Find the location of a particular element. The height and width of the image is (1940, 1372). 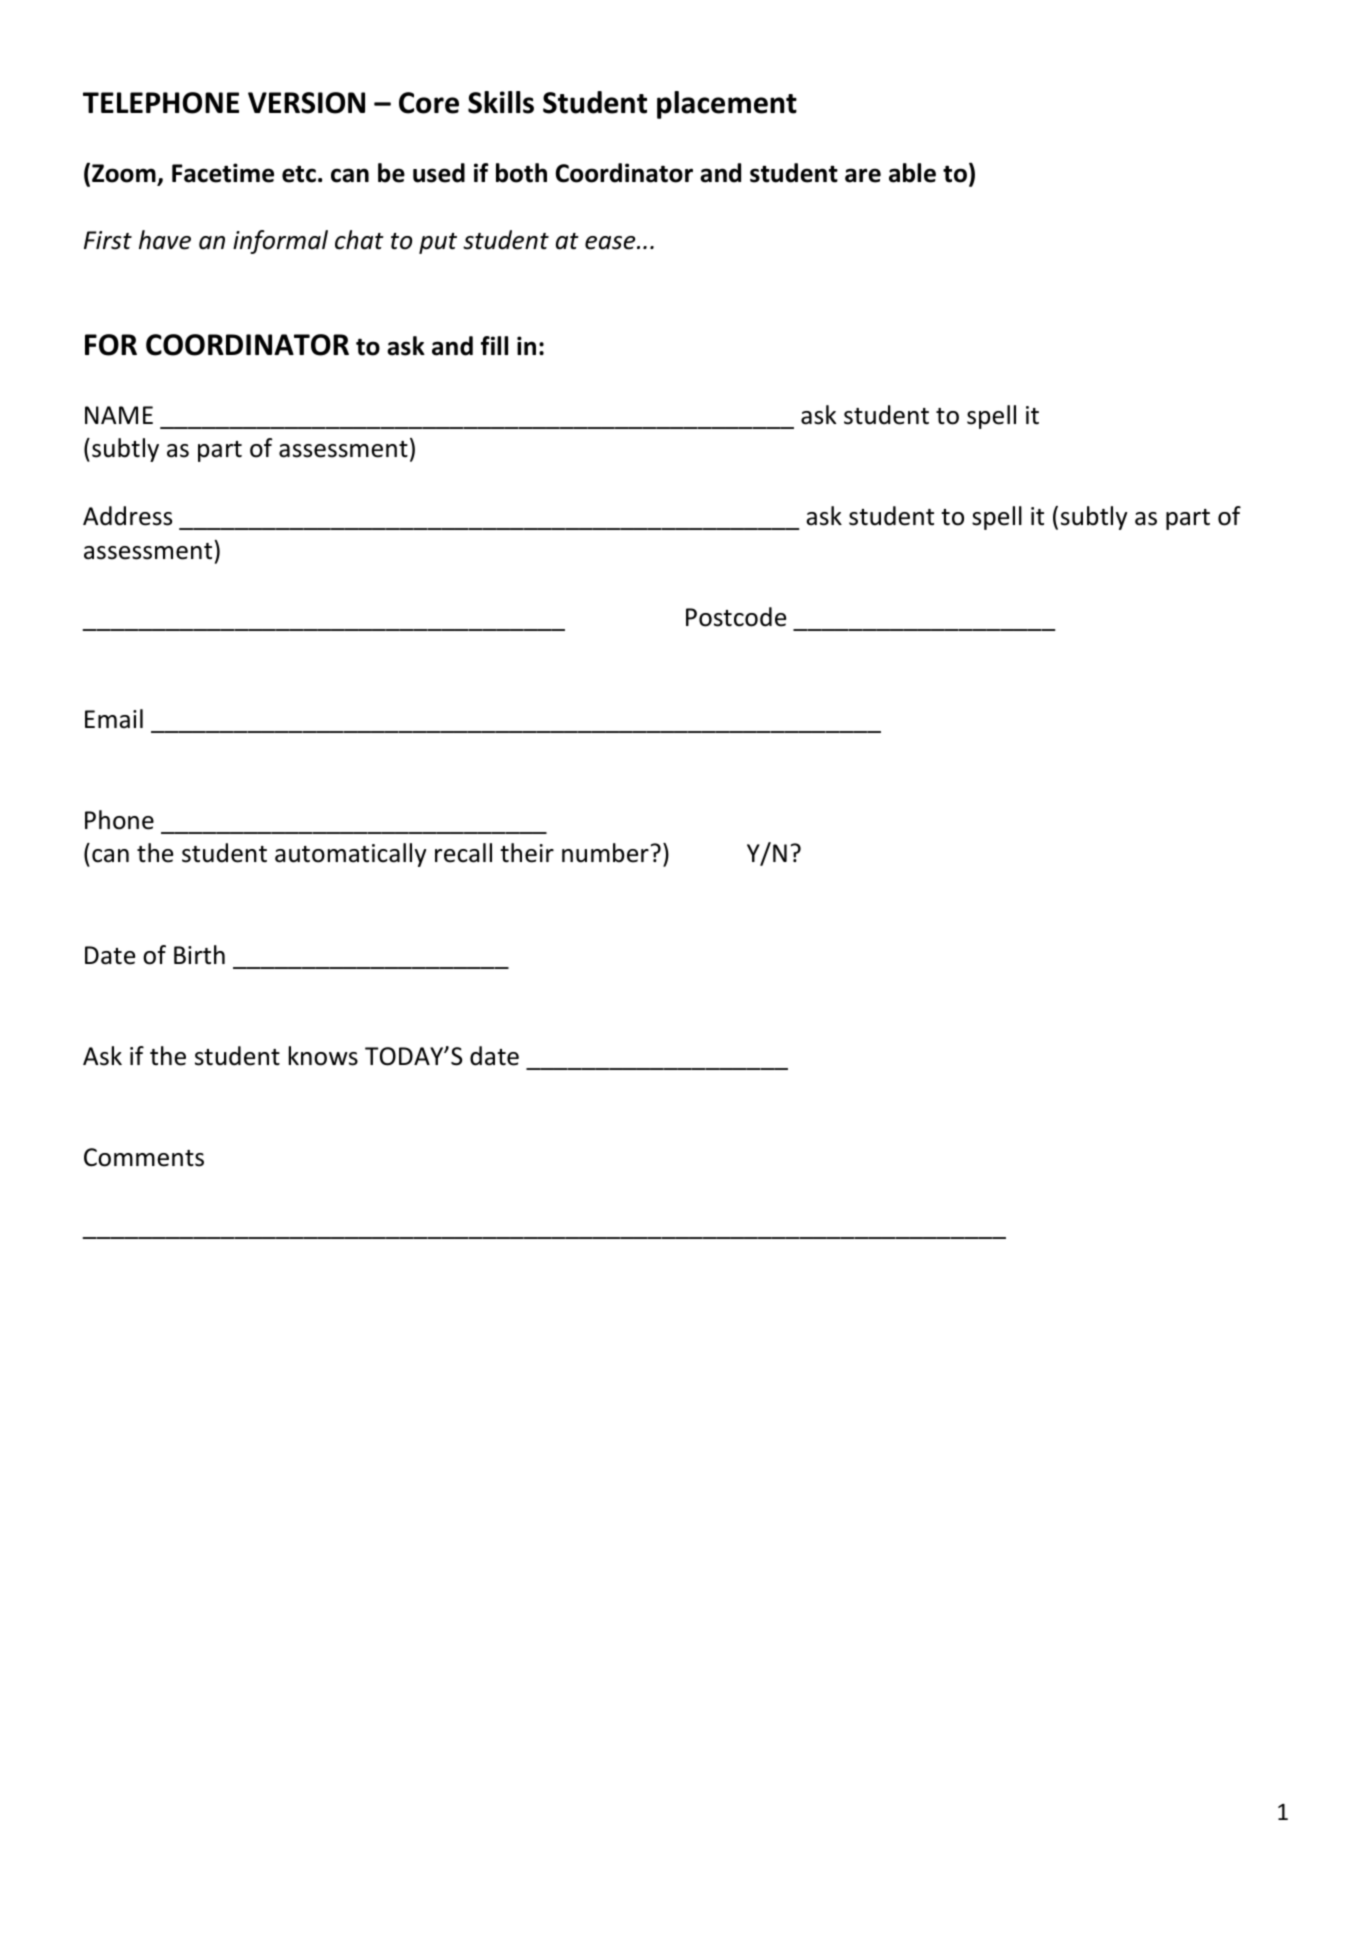

are is located at coordinates (863, 175).
